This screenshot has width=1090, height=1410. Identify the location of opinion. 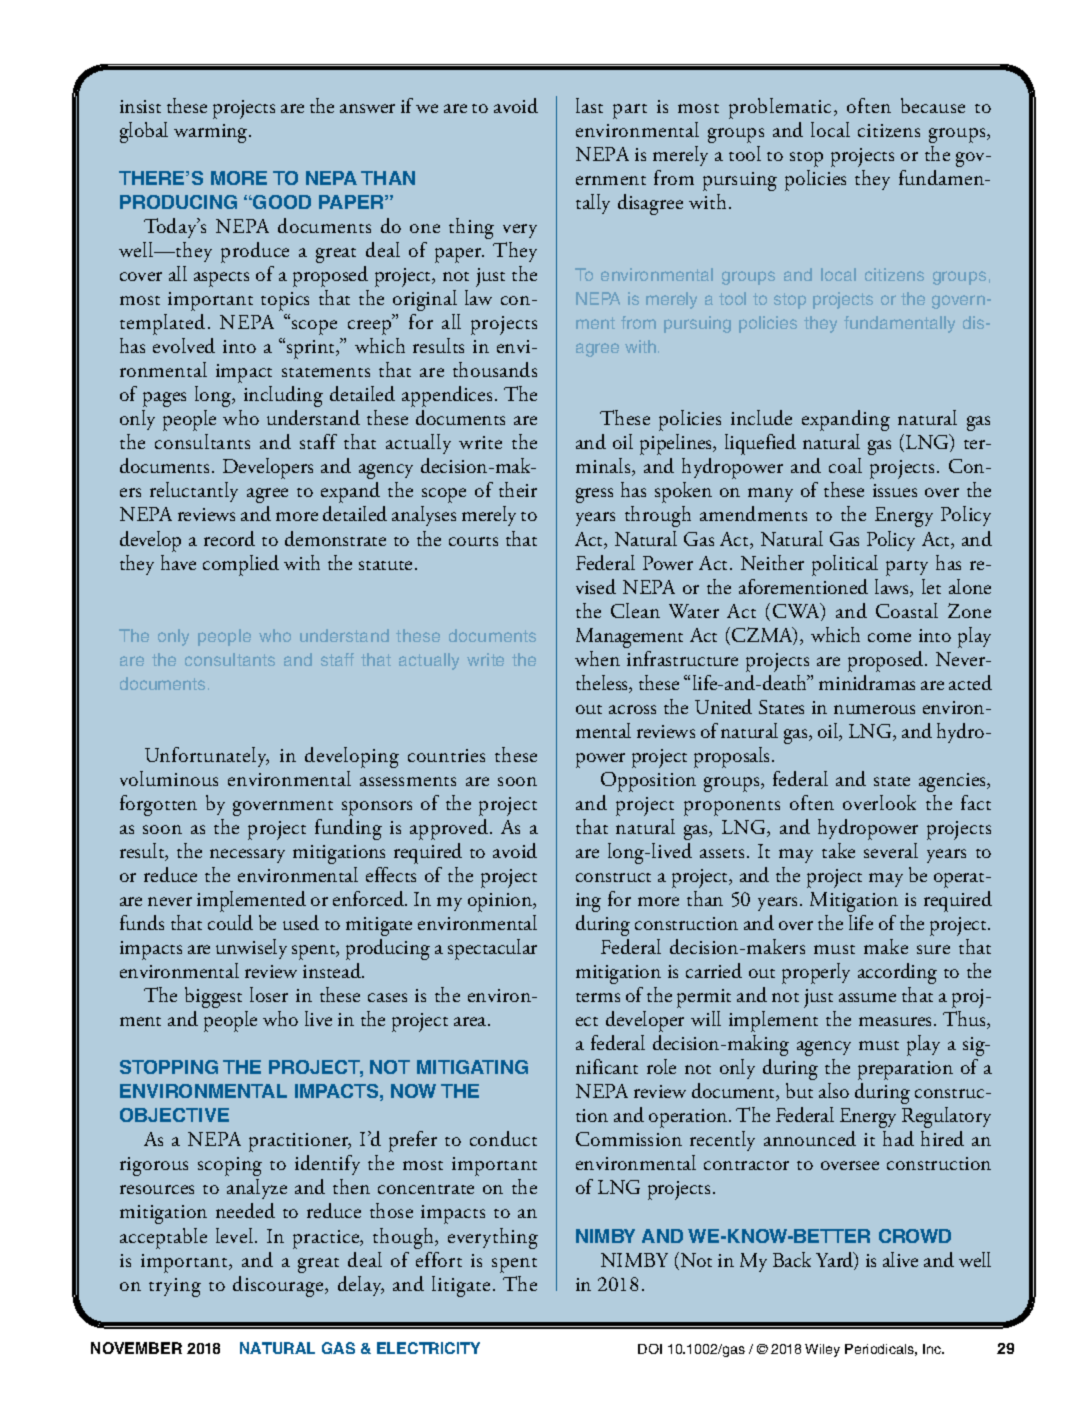
(501, 902).
